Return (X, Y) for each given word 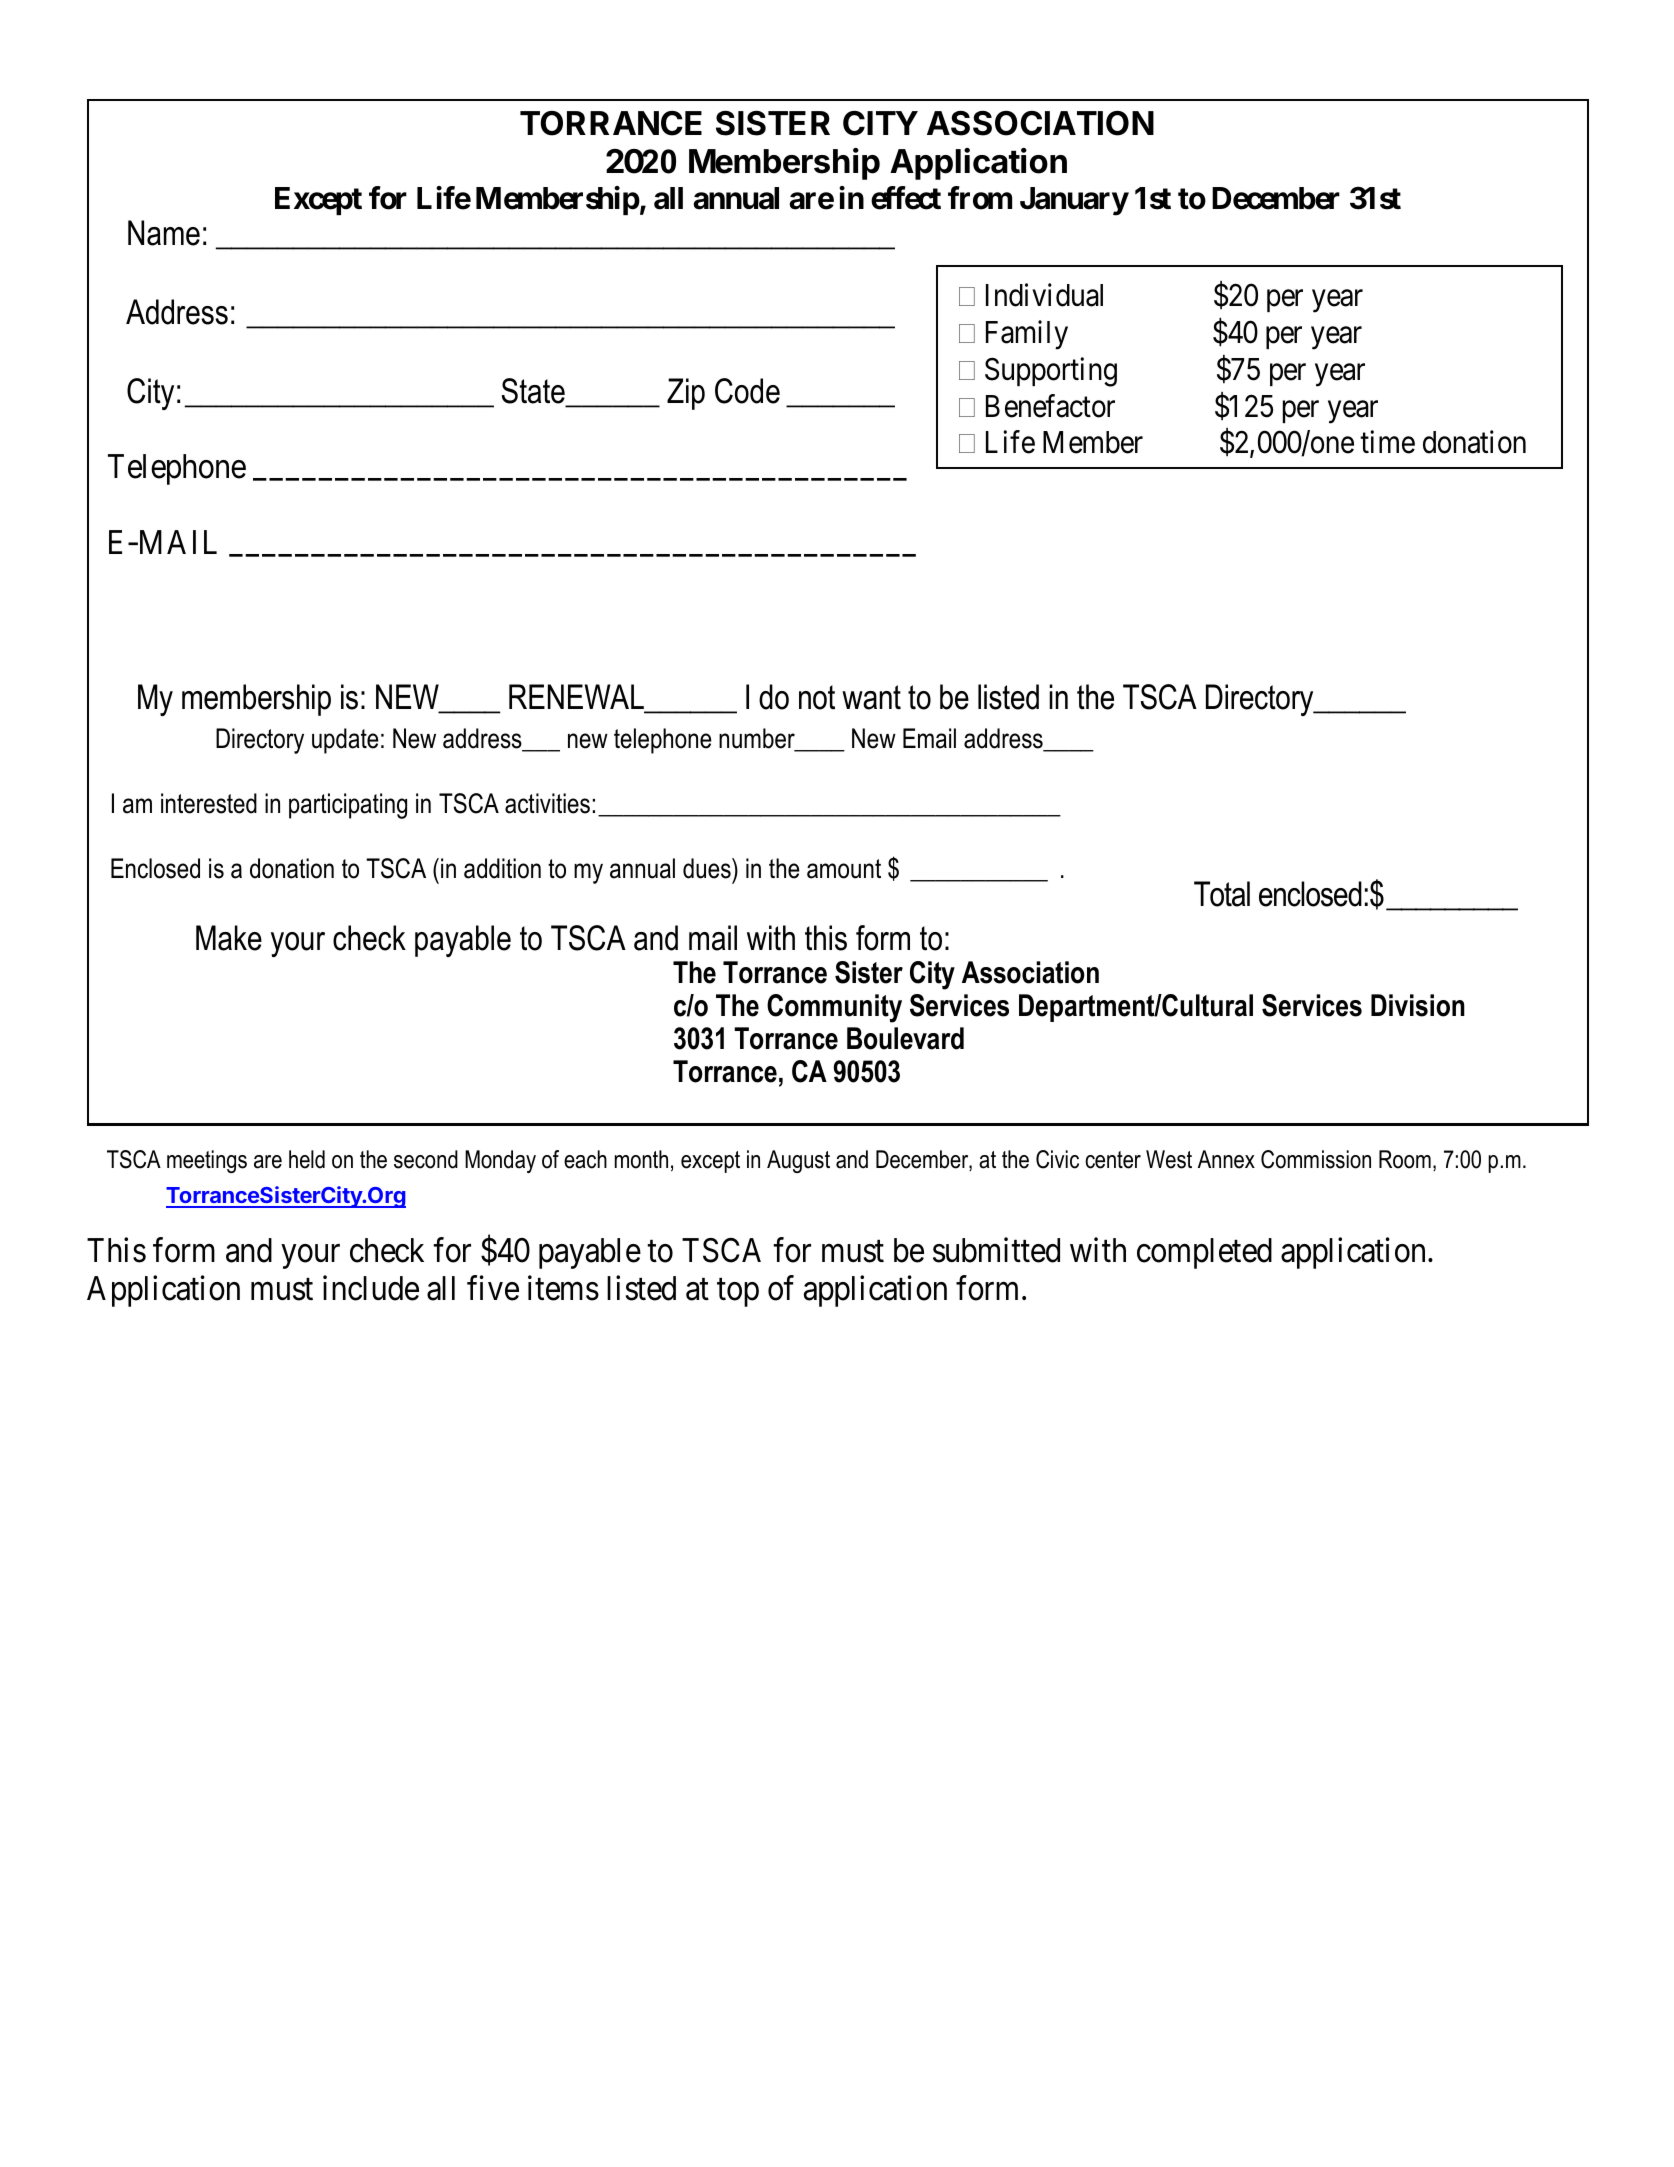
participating (348, 806)
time (1387, 442)
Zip (686, 394)
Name (164, 233)
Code (747, 391)
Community (834, 1008)
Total (1222, 894)
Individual (1044, 295)
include (371, 1288)
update (345, 741)
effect (906, 198)
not (817, 697)
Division (1418, 1005)
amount (844, 869)
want (871, 697)
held (307, 1159)
